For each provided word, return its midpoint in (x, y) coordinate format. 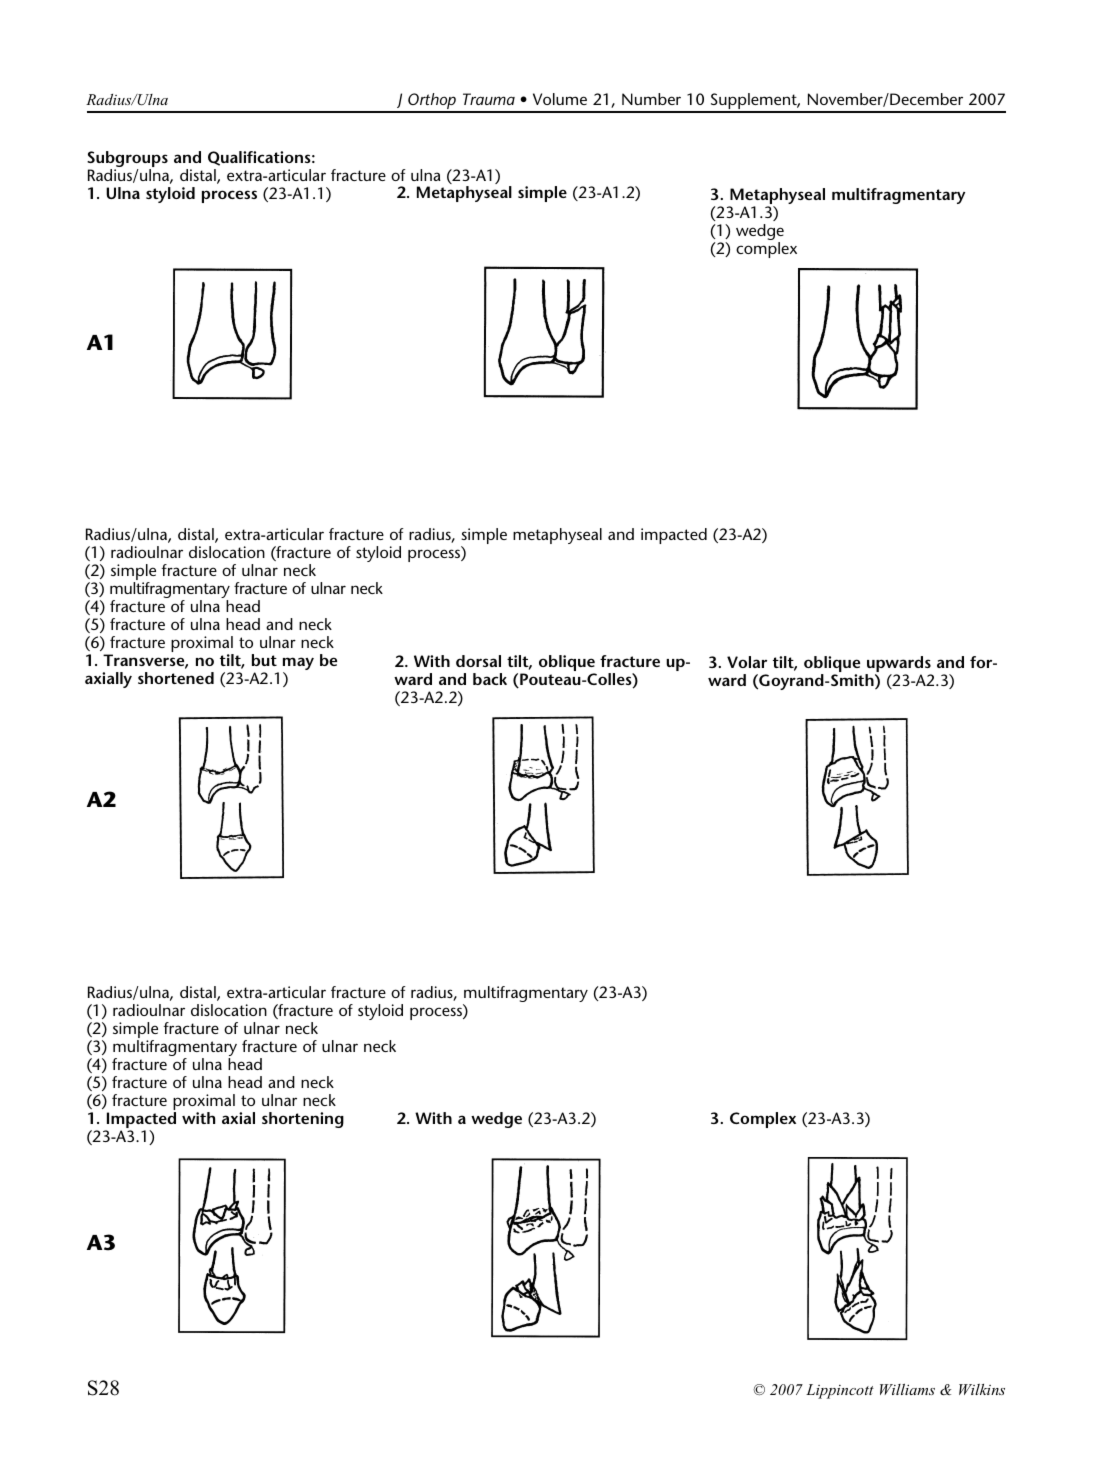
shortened (176, 678)
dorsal (478, 661)
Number (651, 99)
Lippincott (840, 1391)
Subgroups (127, 160)
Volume (560, 99)
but (264, 660)
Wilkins (982, 1389)
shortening (303, 1120)
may (298, 665)
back (490, 679)
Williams (907, 1389)
